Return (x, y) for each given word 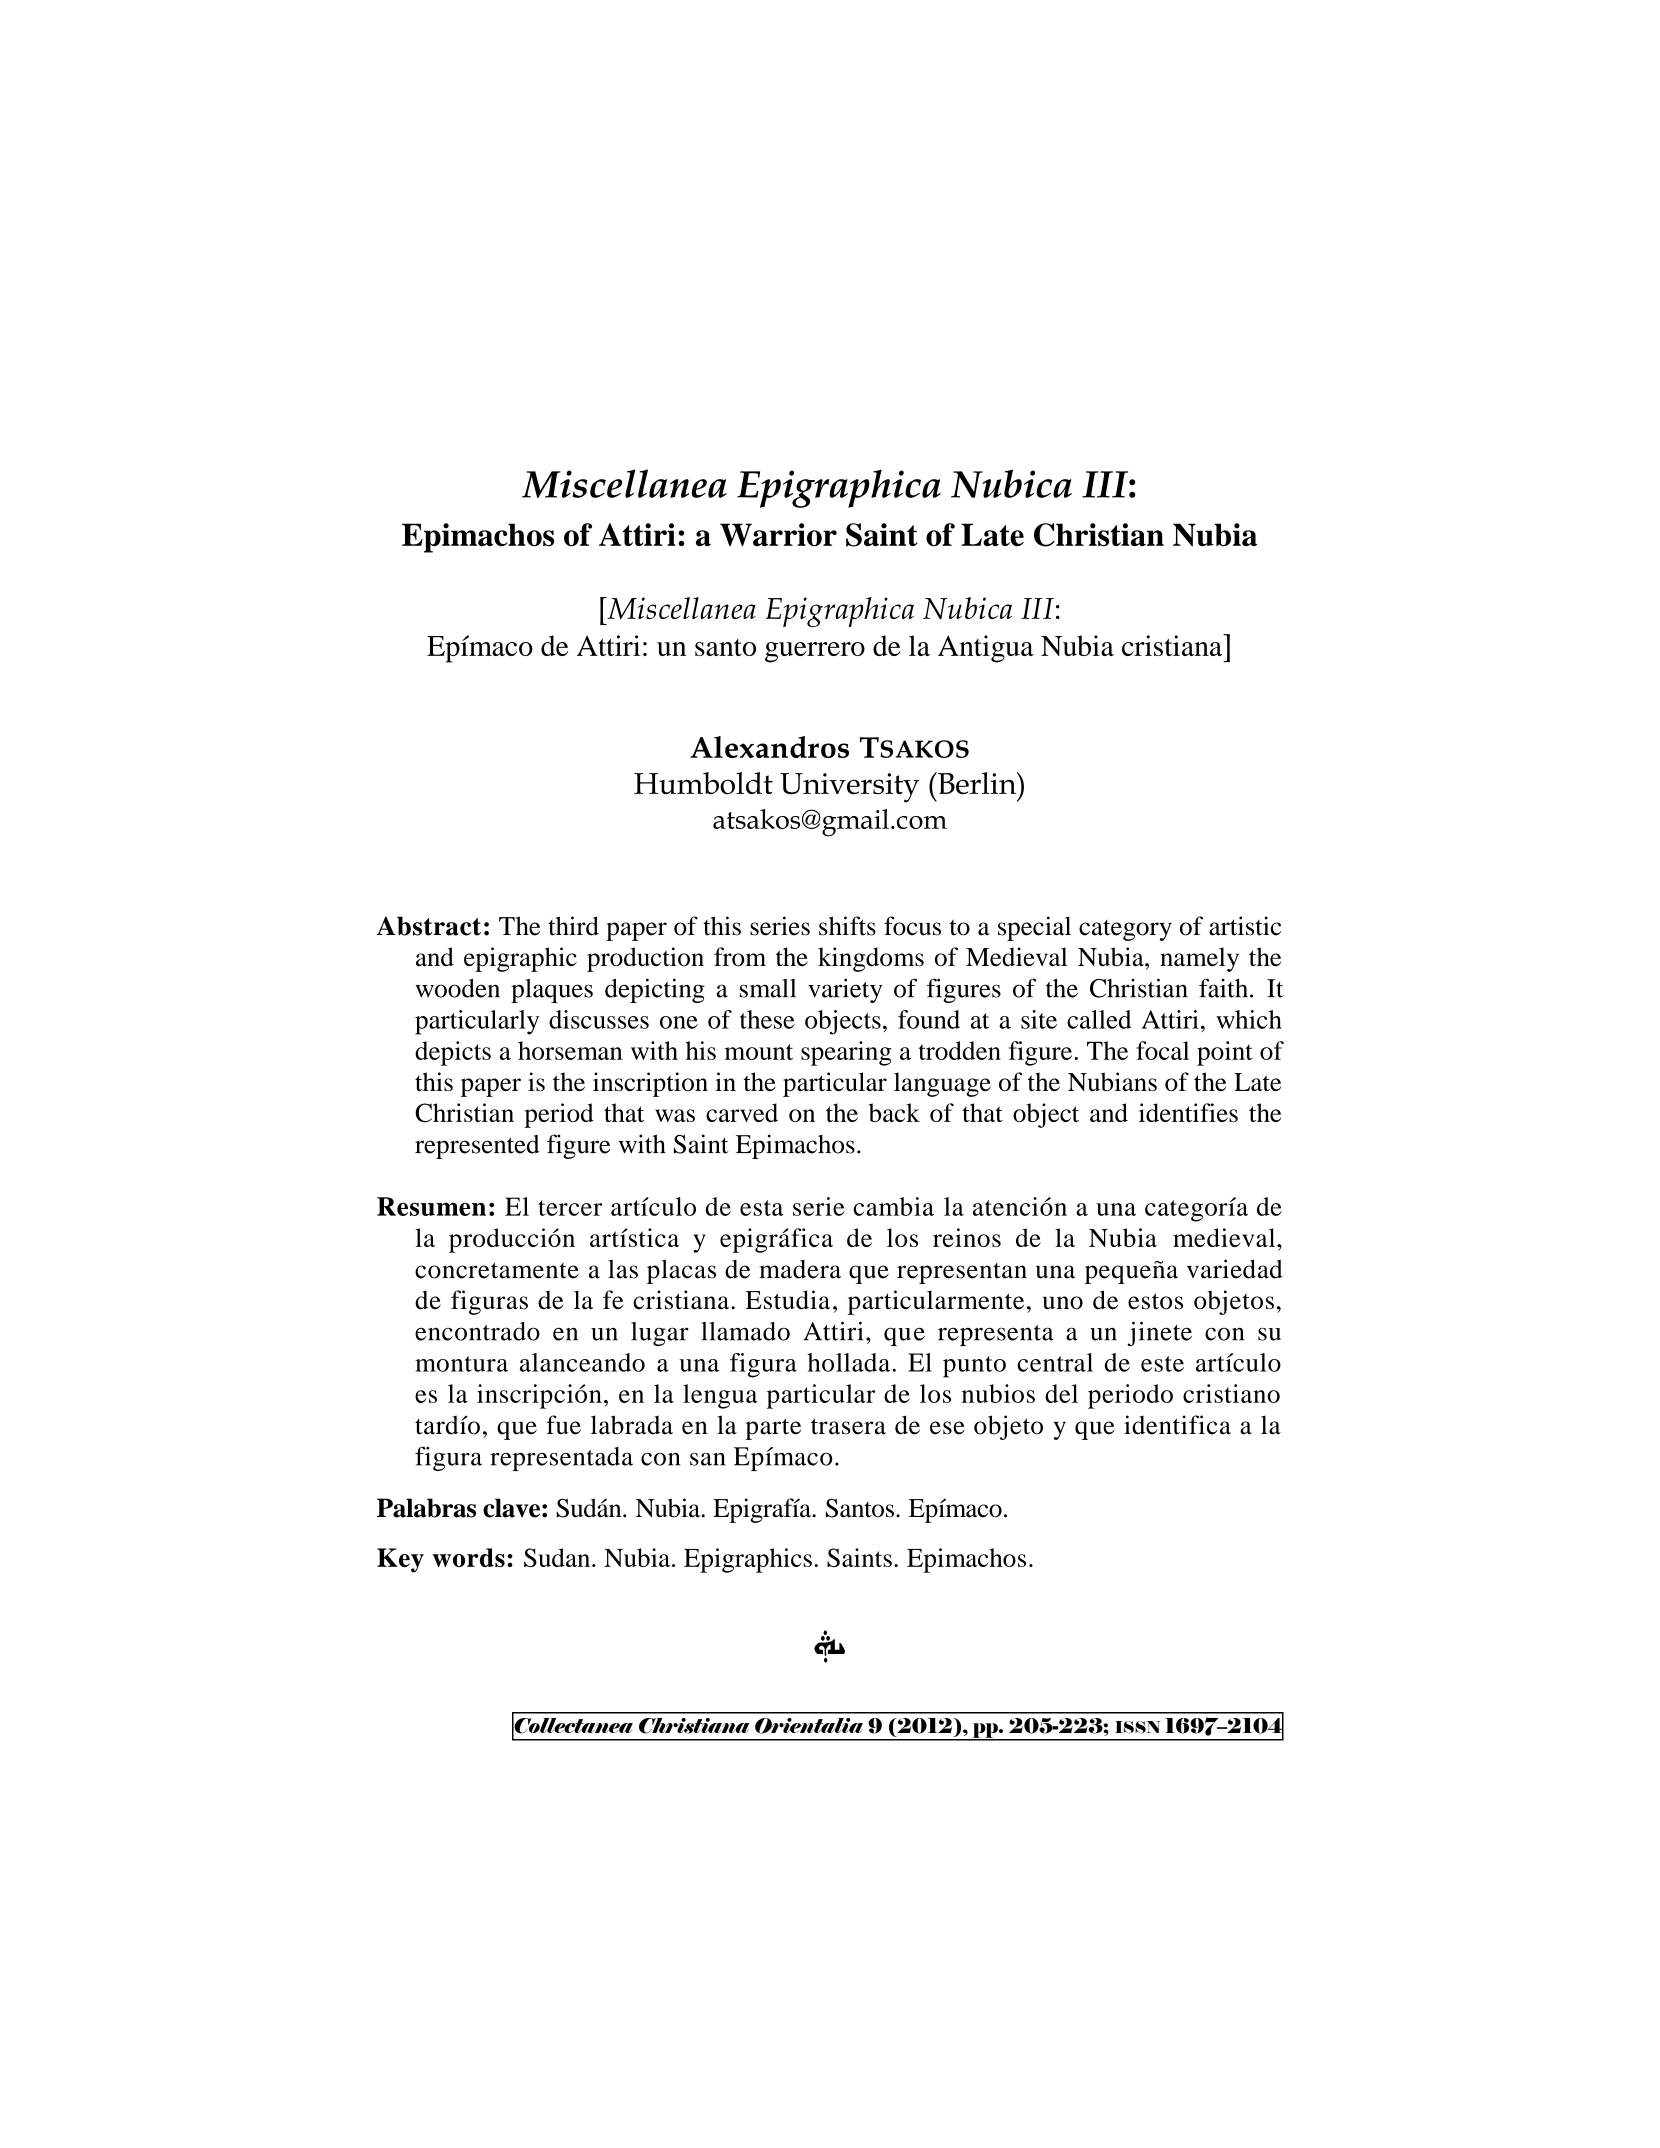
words (469, 1557)
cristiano (1231, 1393)
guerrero (815, 652)
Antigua (986, 649)
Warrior (778, 535)
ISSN (1138, 1727)
